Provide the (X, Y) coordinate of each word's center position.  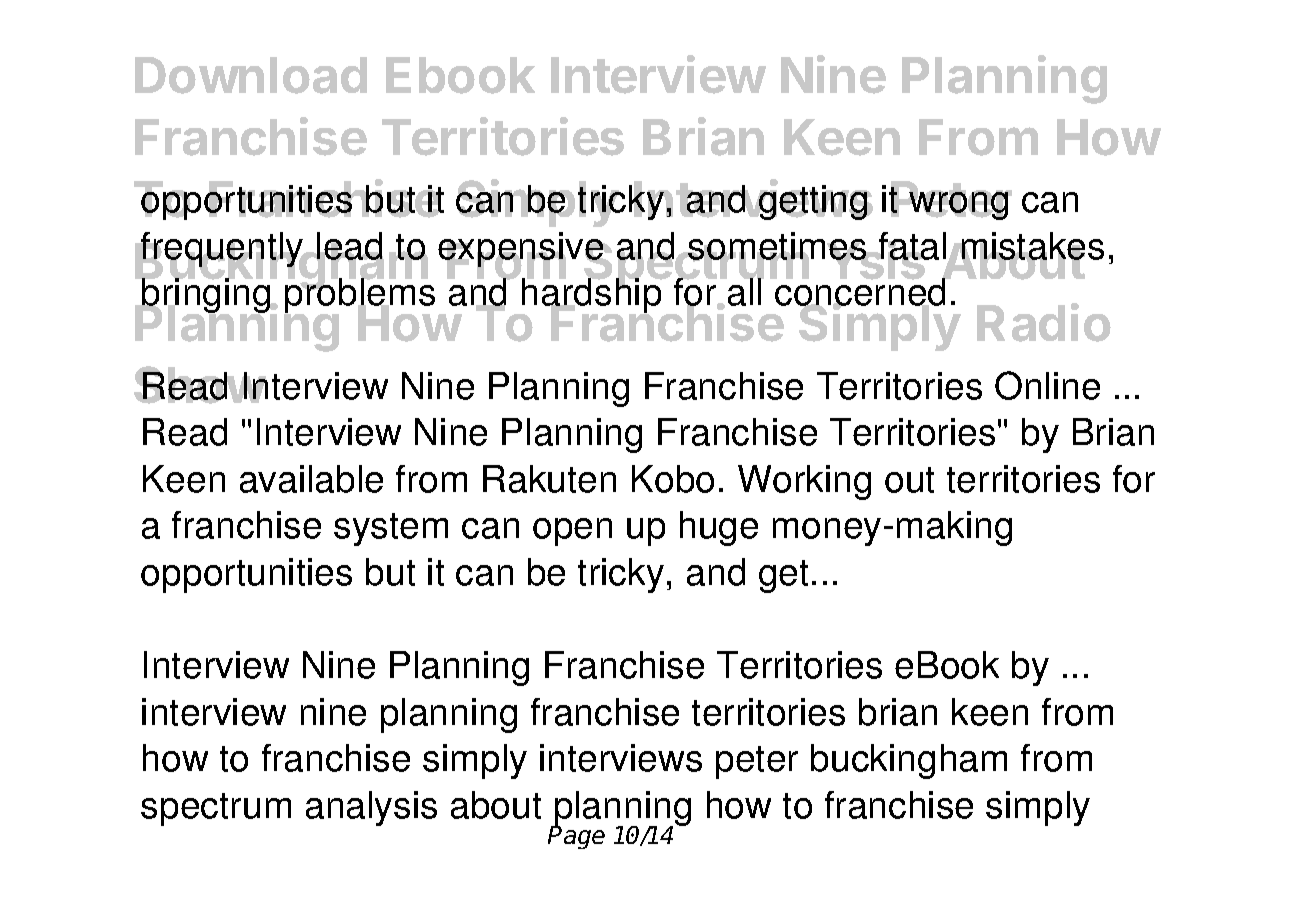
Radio (1044, 322)
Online (1047, 385)
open (572, 532)
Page (576, 836)
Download (251, 75)
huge (719, 528)
